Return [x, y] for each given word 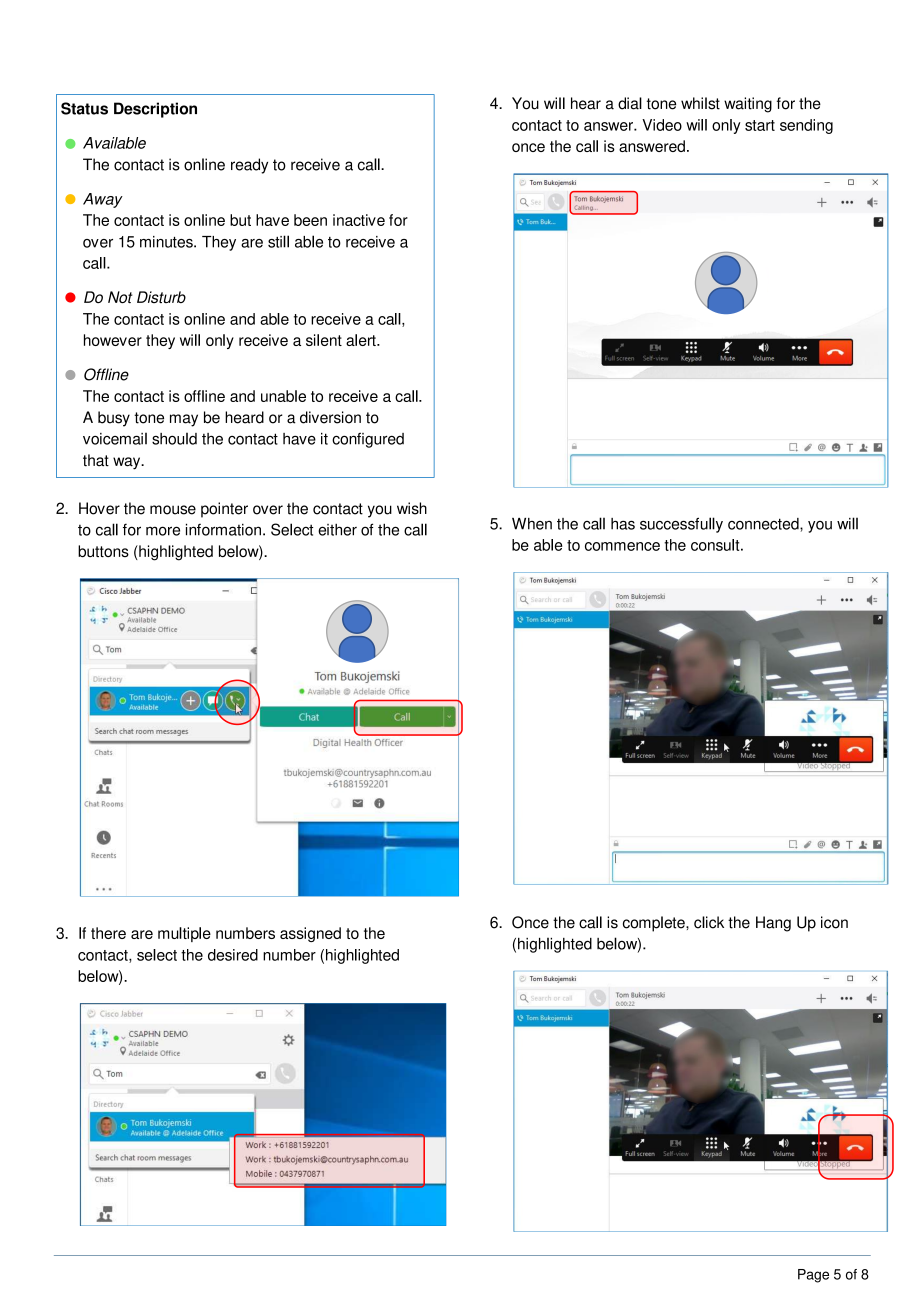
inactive [359, 220]
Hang [773, 924]
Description [155, 110]
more [163, 531]
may [184, 420]
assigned [310, 934]
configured [368, 440]
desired [233, 955]
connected [764, 524]
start [760, 125]
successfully [681, 525]
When [532, 524]
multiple [184, 934]
